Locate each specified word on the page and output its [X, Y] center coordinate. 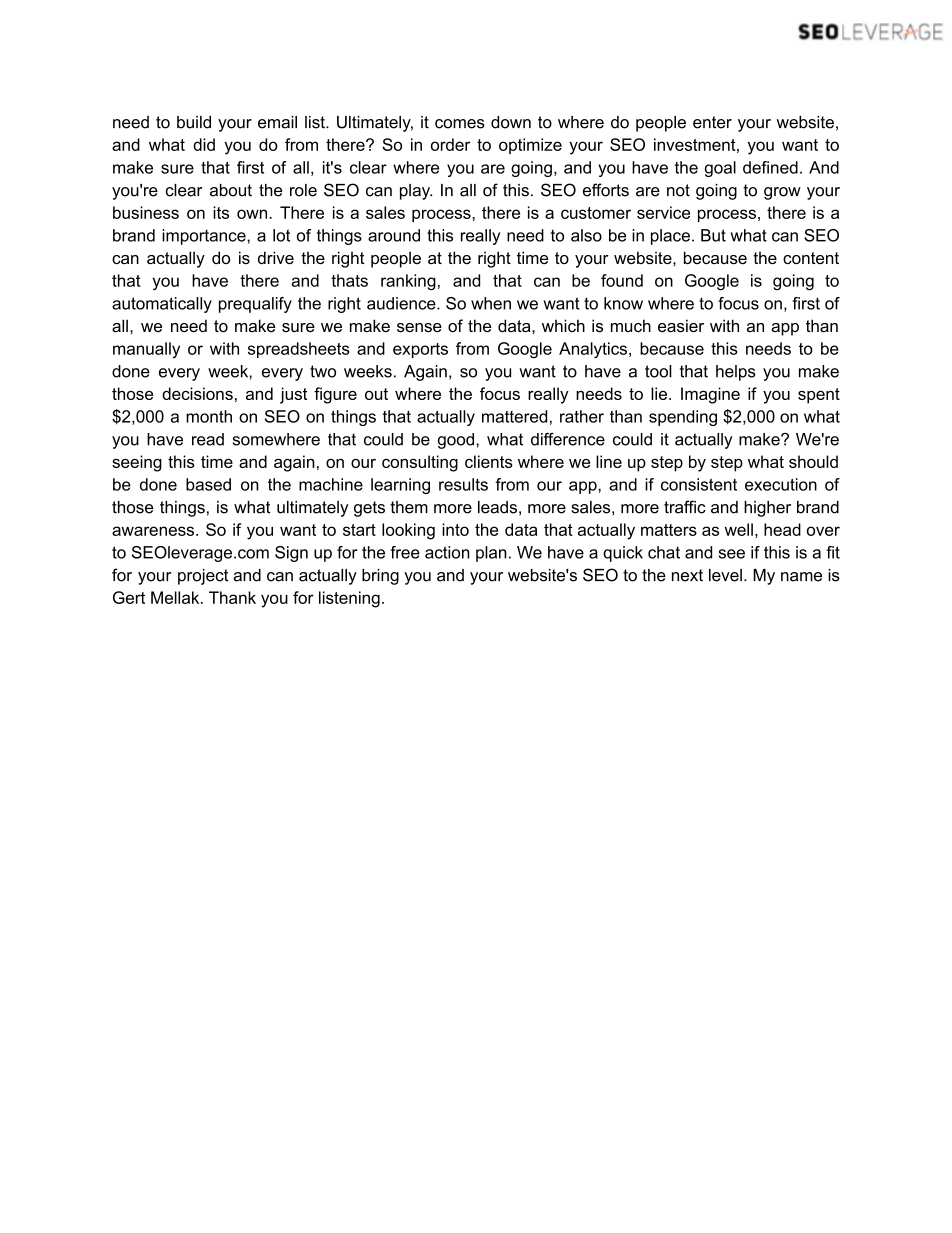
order [450, 144]
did [204, 144]
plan [491, 554]
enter [712, 122]
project [203, 577]
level [725, 575]
